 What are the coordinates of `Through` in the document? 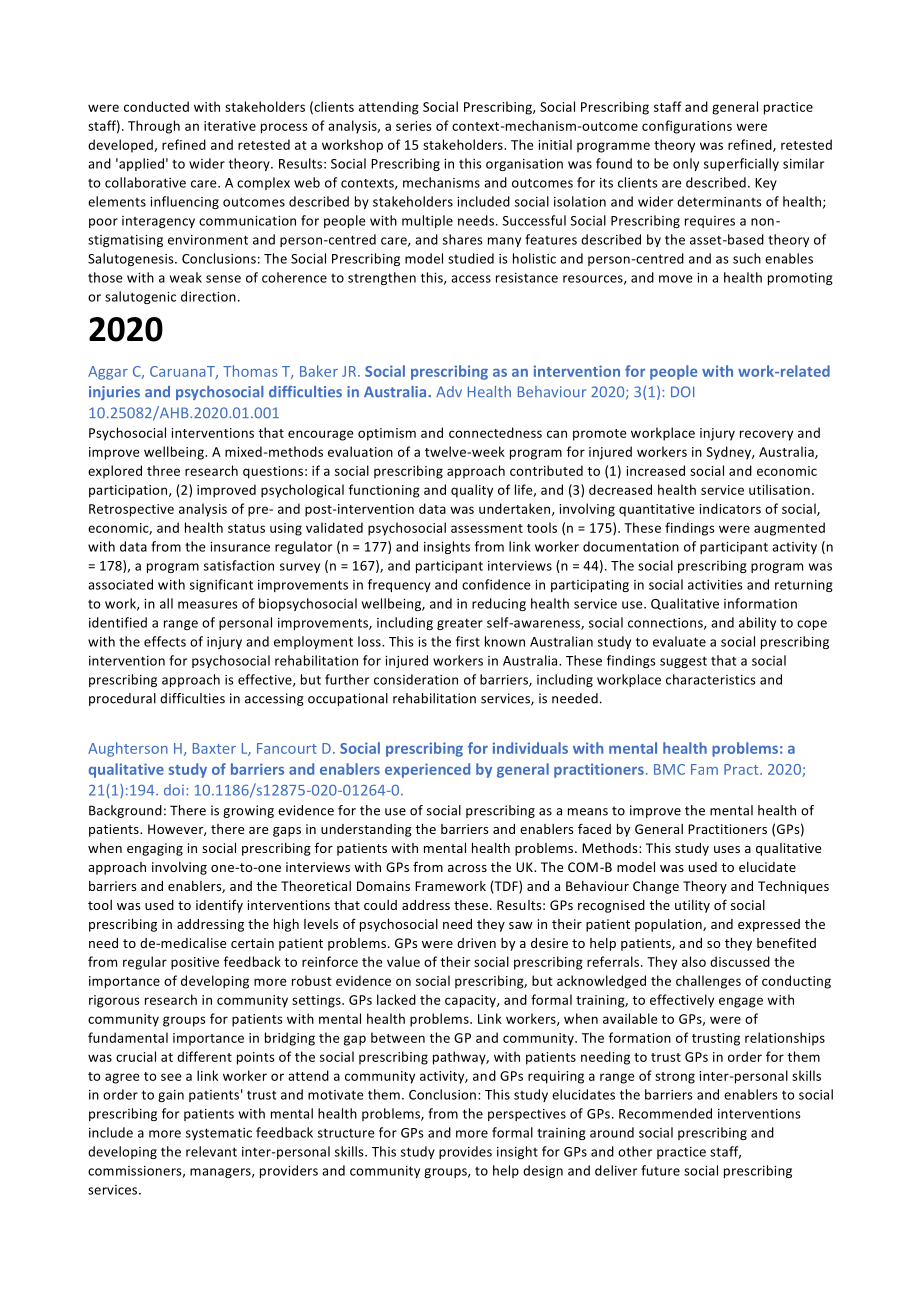 It's located at (154, 127).
